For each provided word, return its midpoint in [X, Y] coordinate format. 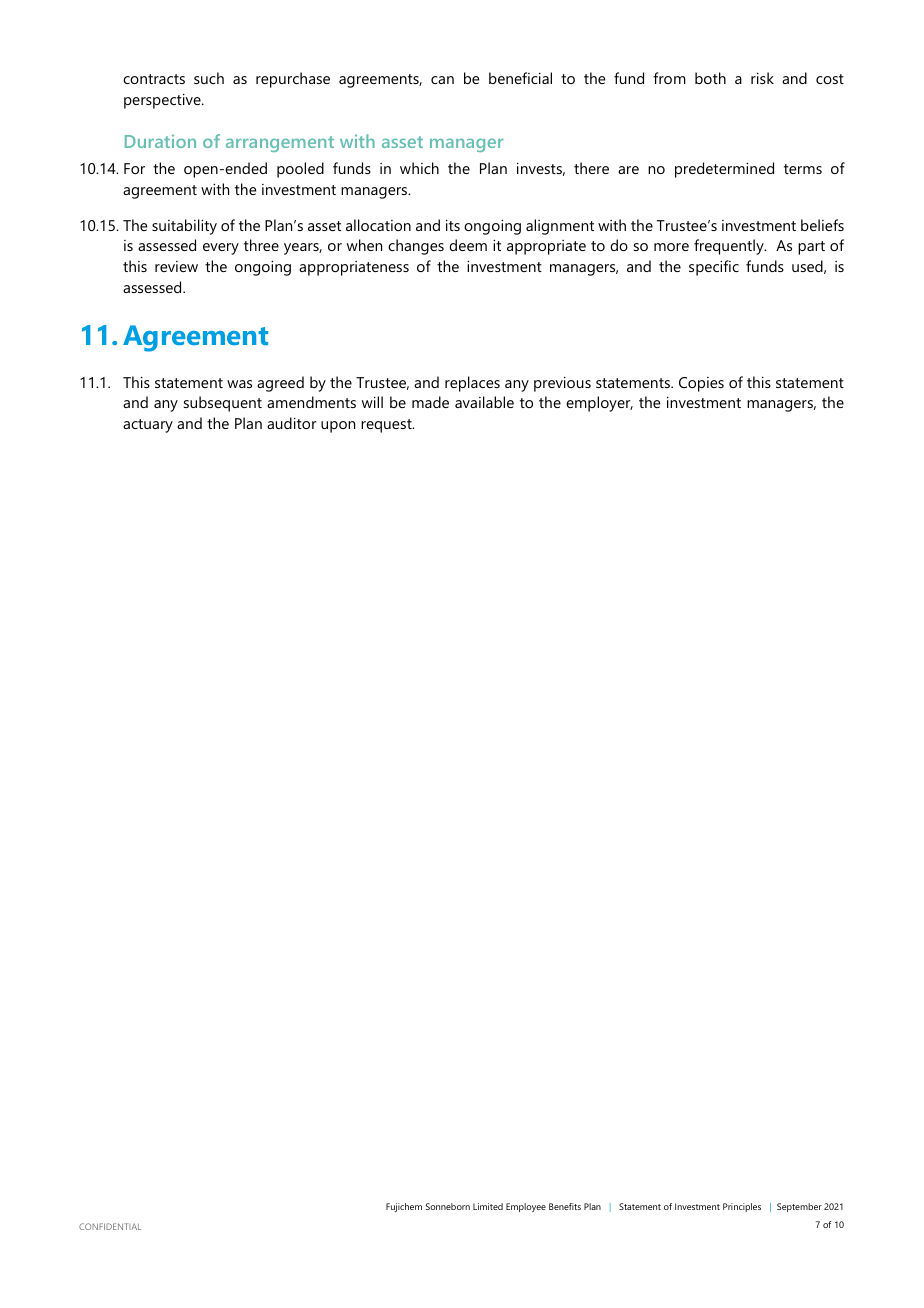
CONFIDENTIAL [110, 1226]
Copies [701, 384]
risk [762, 78]
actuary [148, 426]
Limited [488, 1206]
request [387, 426]
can [442, 80]
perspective [163, 101]
